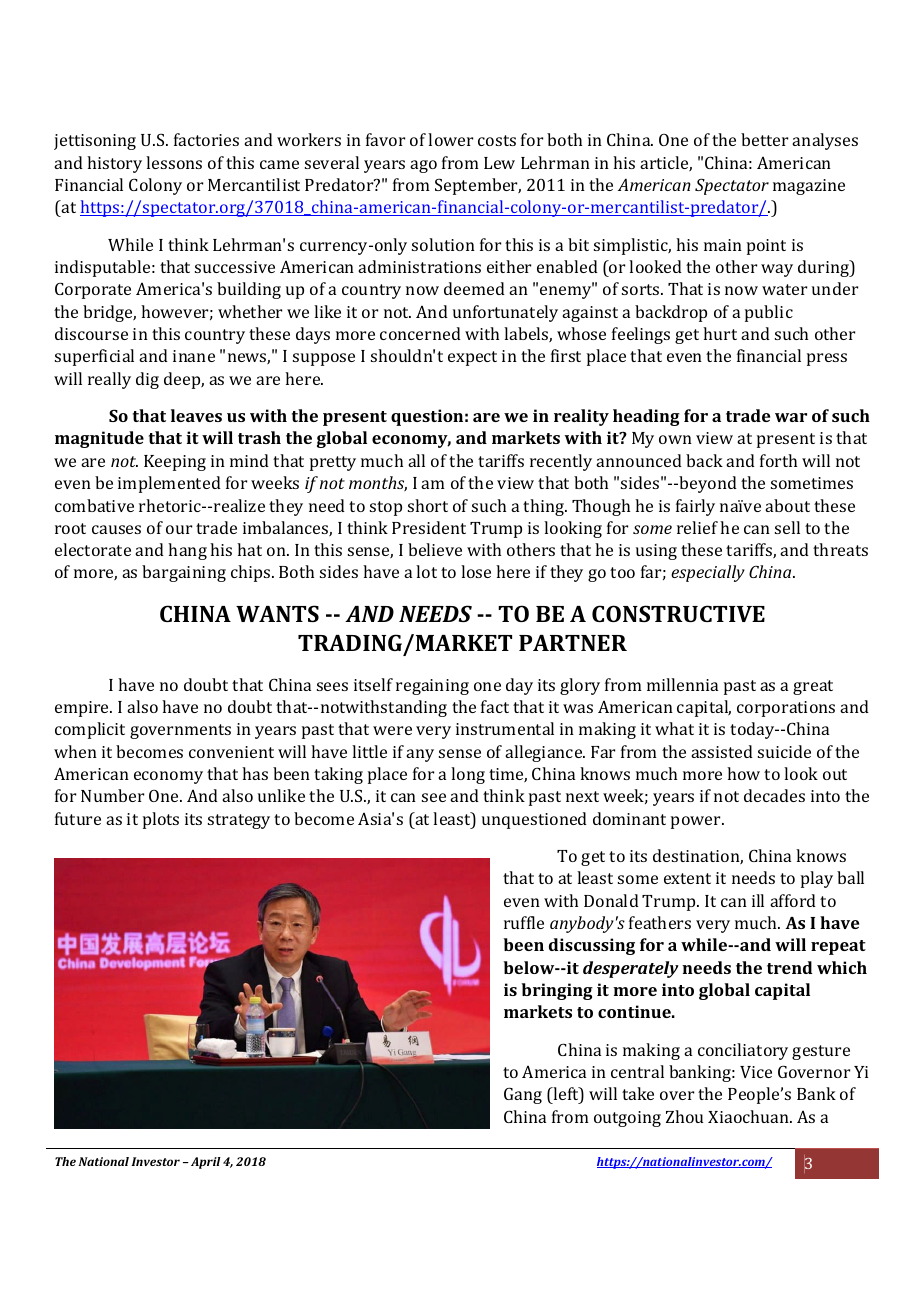 The height and width of the document is (1308, 924). I want to click on empire, so click(83, 709).
